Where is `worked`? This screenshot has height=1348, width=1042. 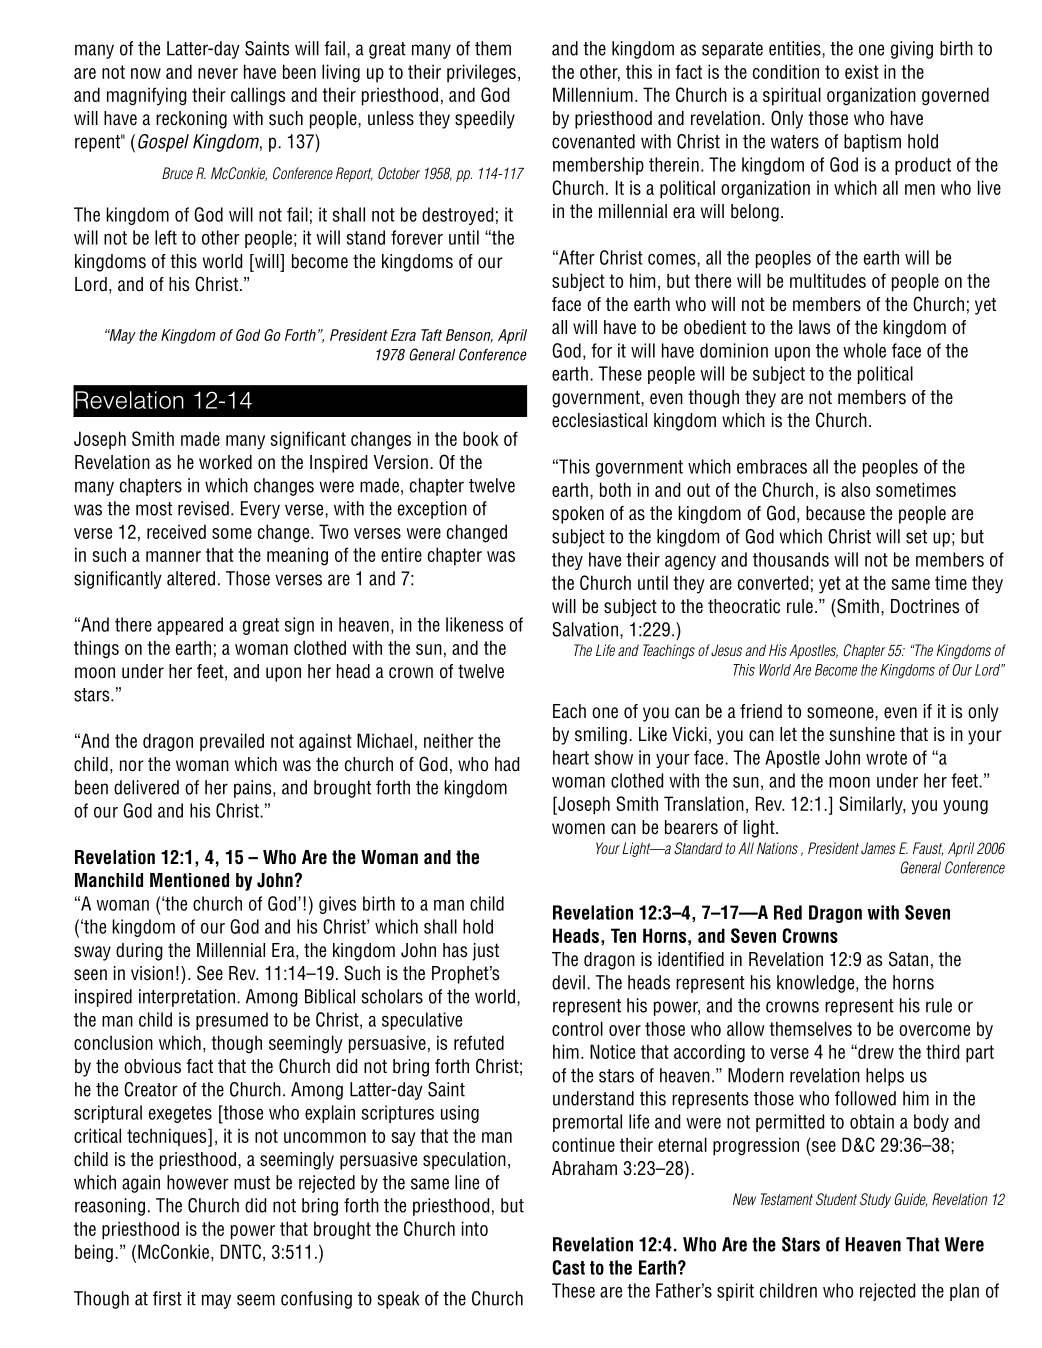 worked is located at coordinates (225, 462).
